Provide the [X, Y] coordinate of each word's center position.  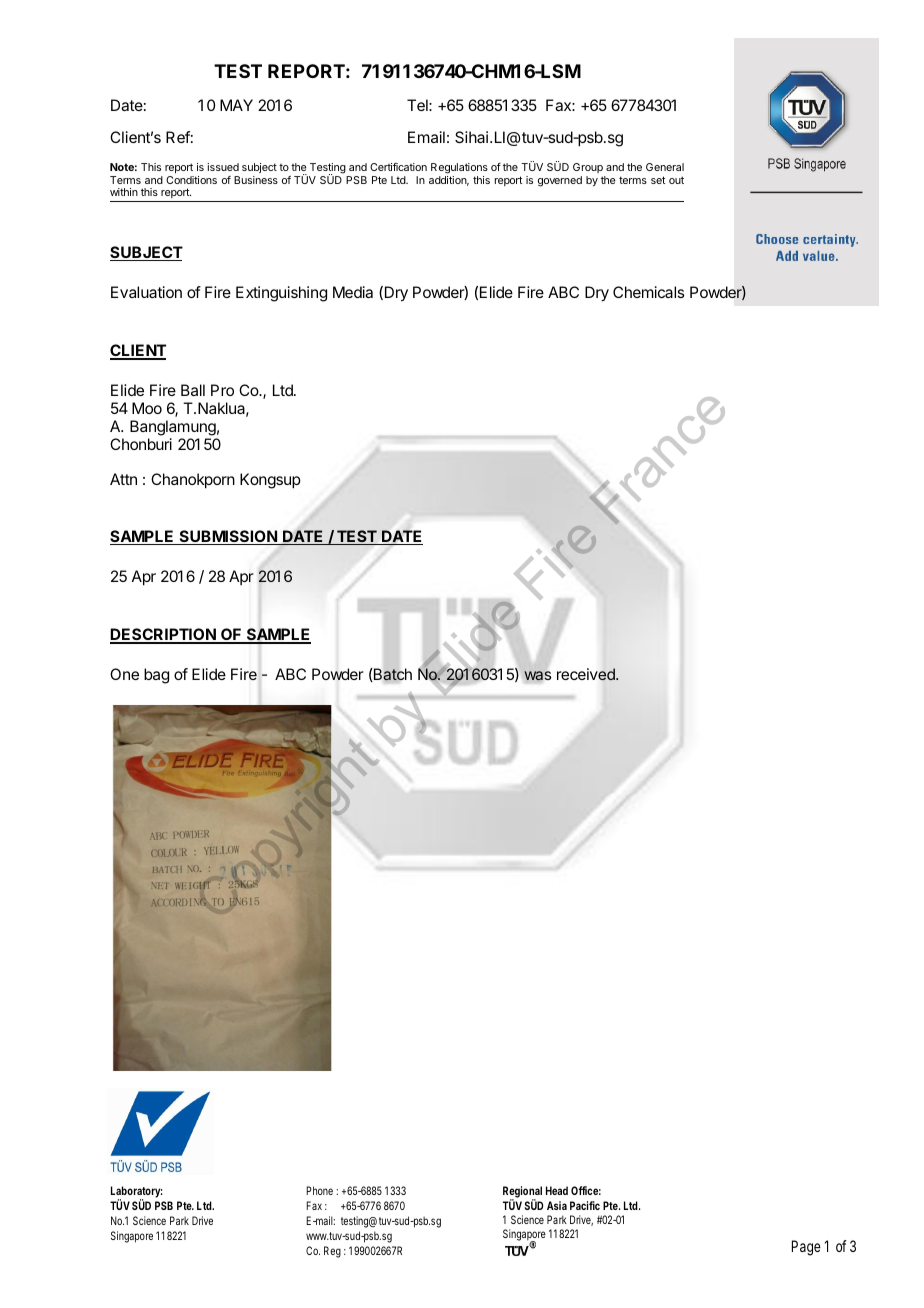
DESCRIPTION [164, 636]
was [537, 676]
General [665, 167]
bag [156, 676]
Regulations [459, 168]
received [587, 674]
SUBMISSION [228, 537]
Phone [319, 1190]
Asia [557, 1205]
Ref [178, 137]
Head [557, 1190]
